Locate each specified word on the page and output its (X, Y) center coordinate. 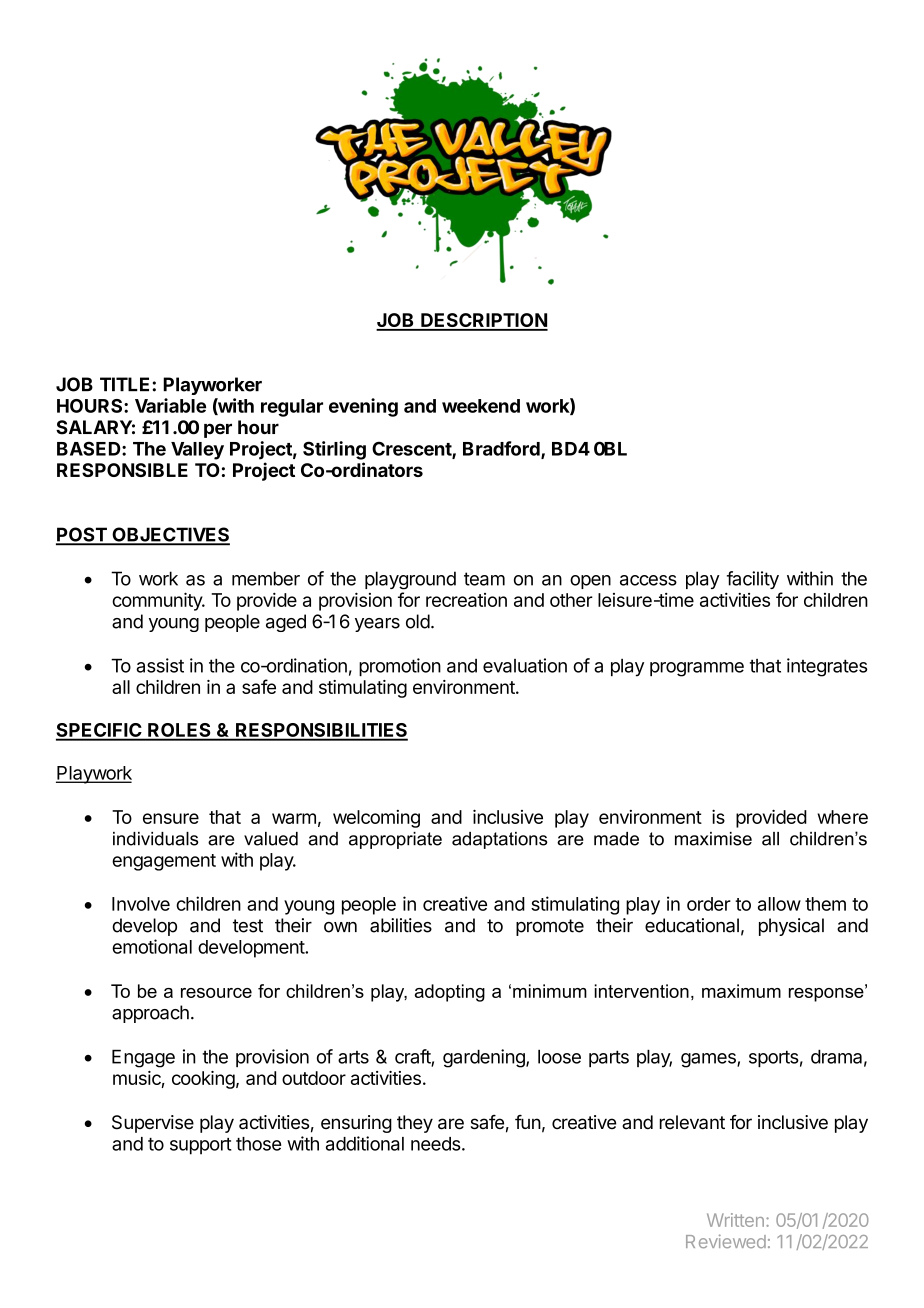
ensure (171, 818)
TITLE (126, 384)
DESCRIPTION (483, 321)
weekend (481, 406)
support (201, 1146)
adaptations (500, 840)
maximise (713, 839)
